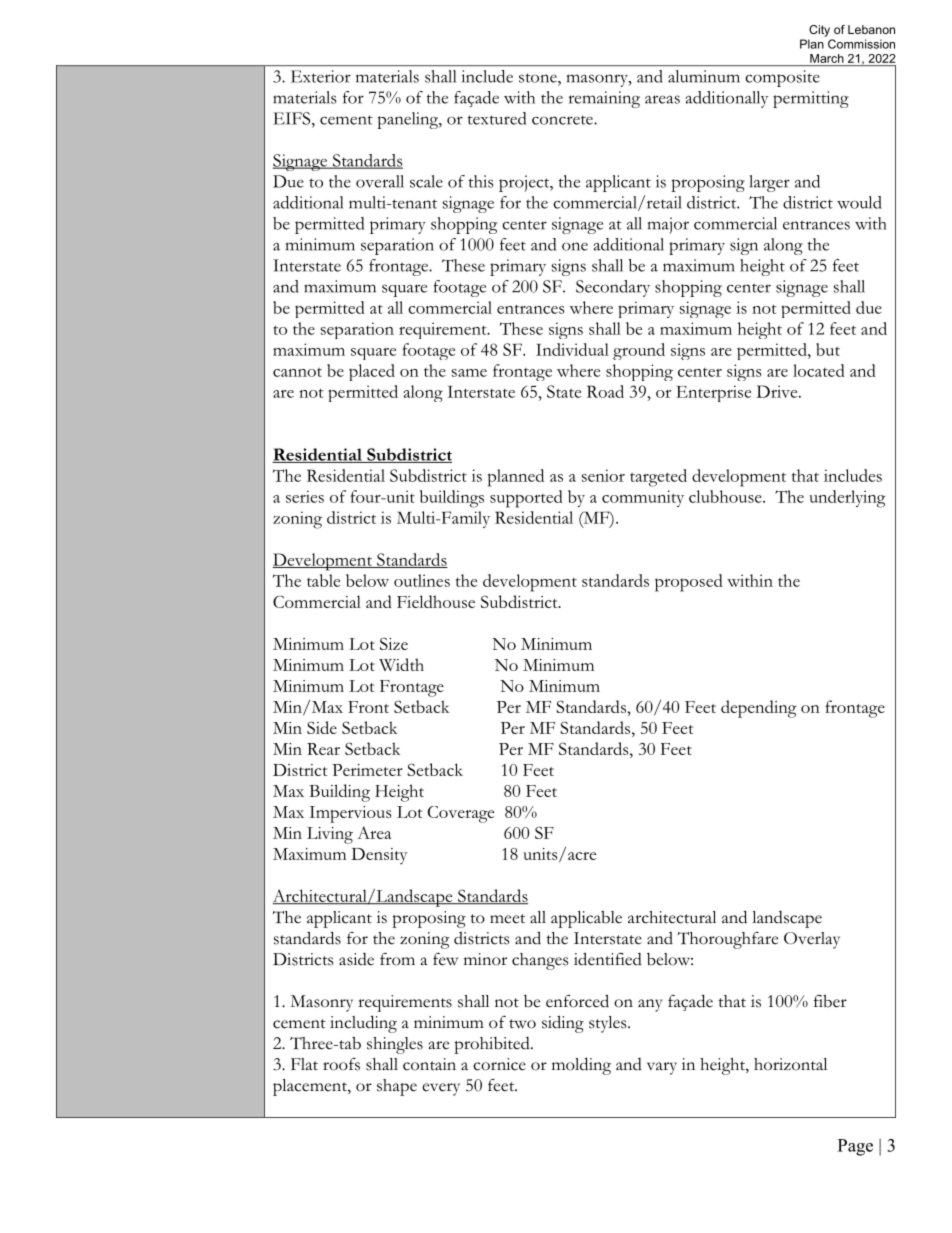 This document has width=952, height=1233. Describe the element at coordinates (397, 1087) in the document. I see `shape` at that location.
